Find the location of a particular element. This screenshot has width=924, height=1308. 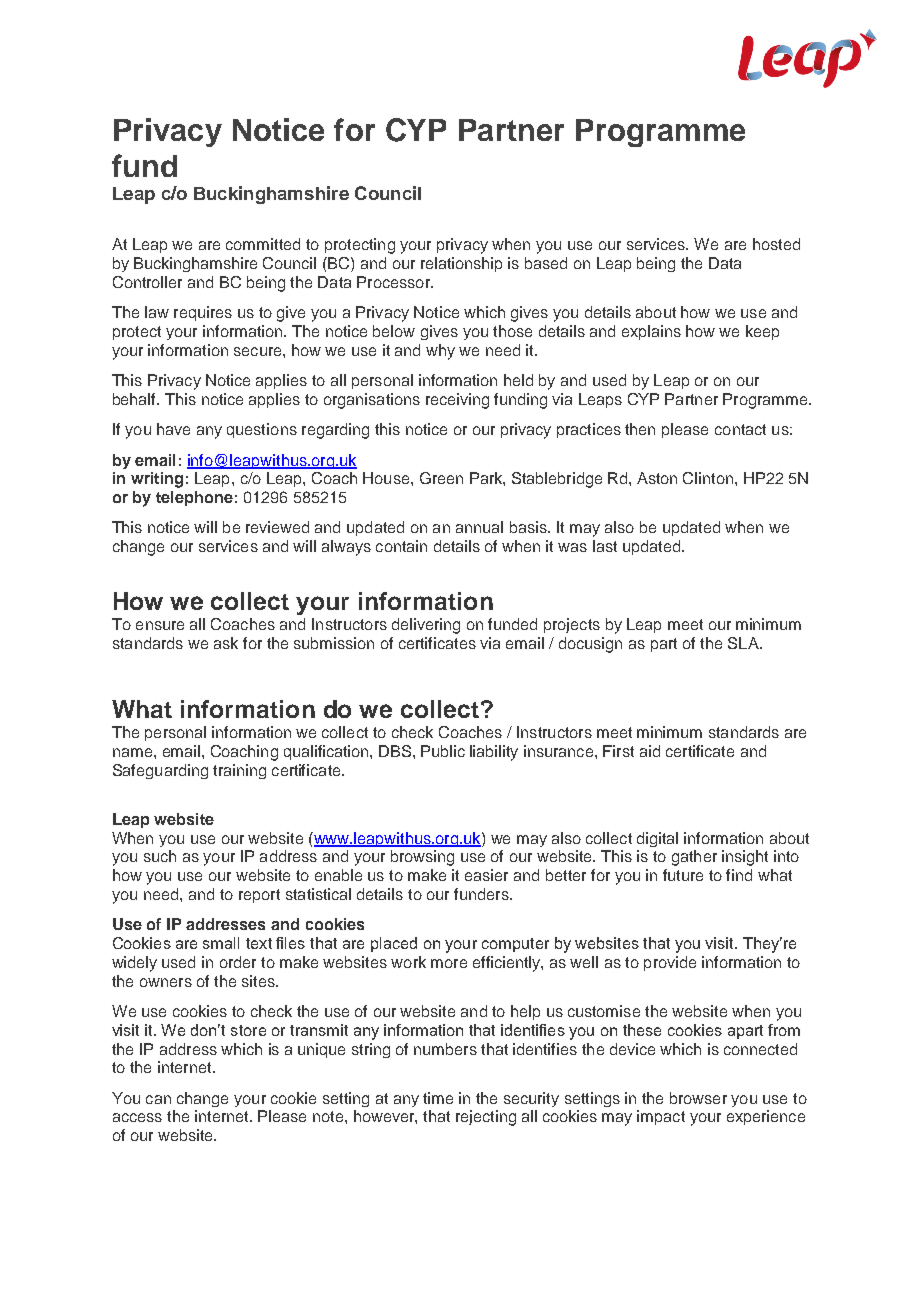

hosted is located at coordinates (776, 244).
